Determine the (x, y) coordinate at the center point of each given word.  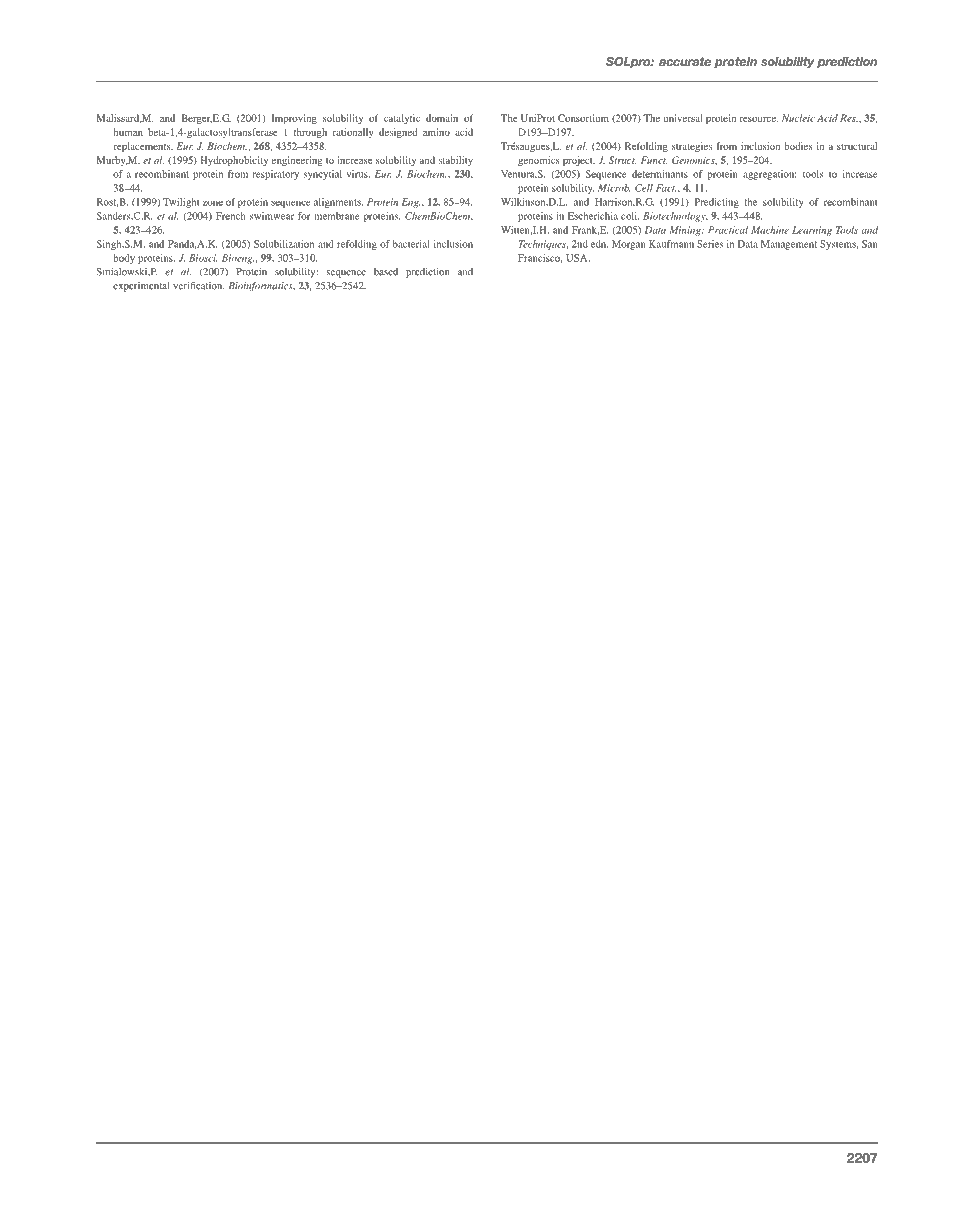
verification (198, 286)
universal (683, 118)
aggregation (769, 175)
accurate (685, 61)
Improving (294, 119)
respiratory (275, 175)
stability (456, 161)
